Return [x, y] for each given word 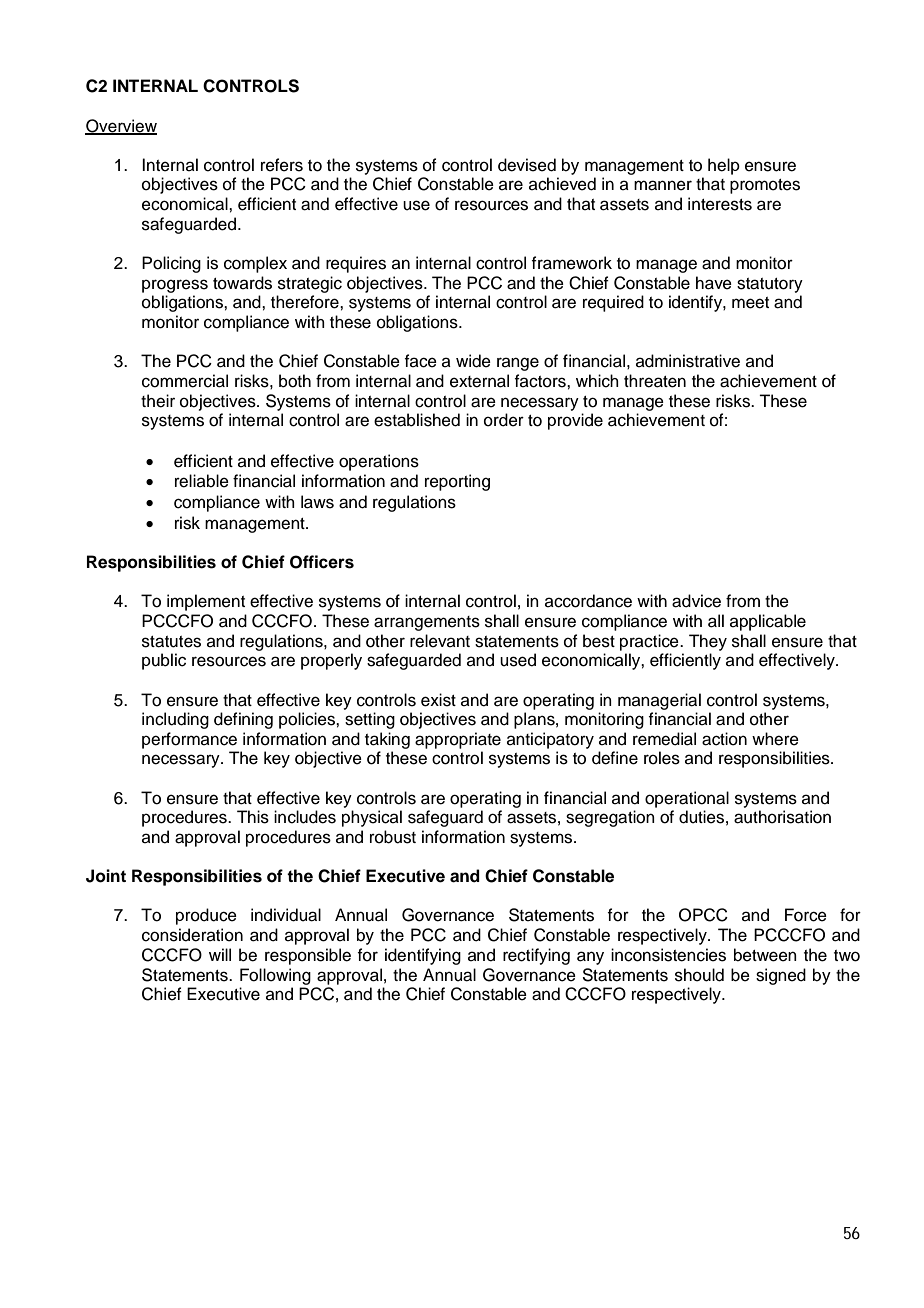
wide [473, 361]
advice [696, 601]
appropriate [458, 740]
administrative [688, 361]
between [765, 955]
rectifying [536, 956]
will [220, 954]
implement [206, 602]
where [775, 739]
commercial [185, 381]
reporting [457, 482]
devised [527, 165]
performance [189, 740]
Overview [121, 127]
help [724, 166]
